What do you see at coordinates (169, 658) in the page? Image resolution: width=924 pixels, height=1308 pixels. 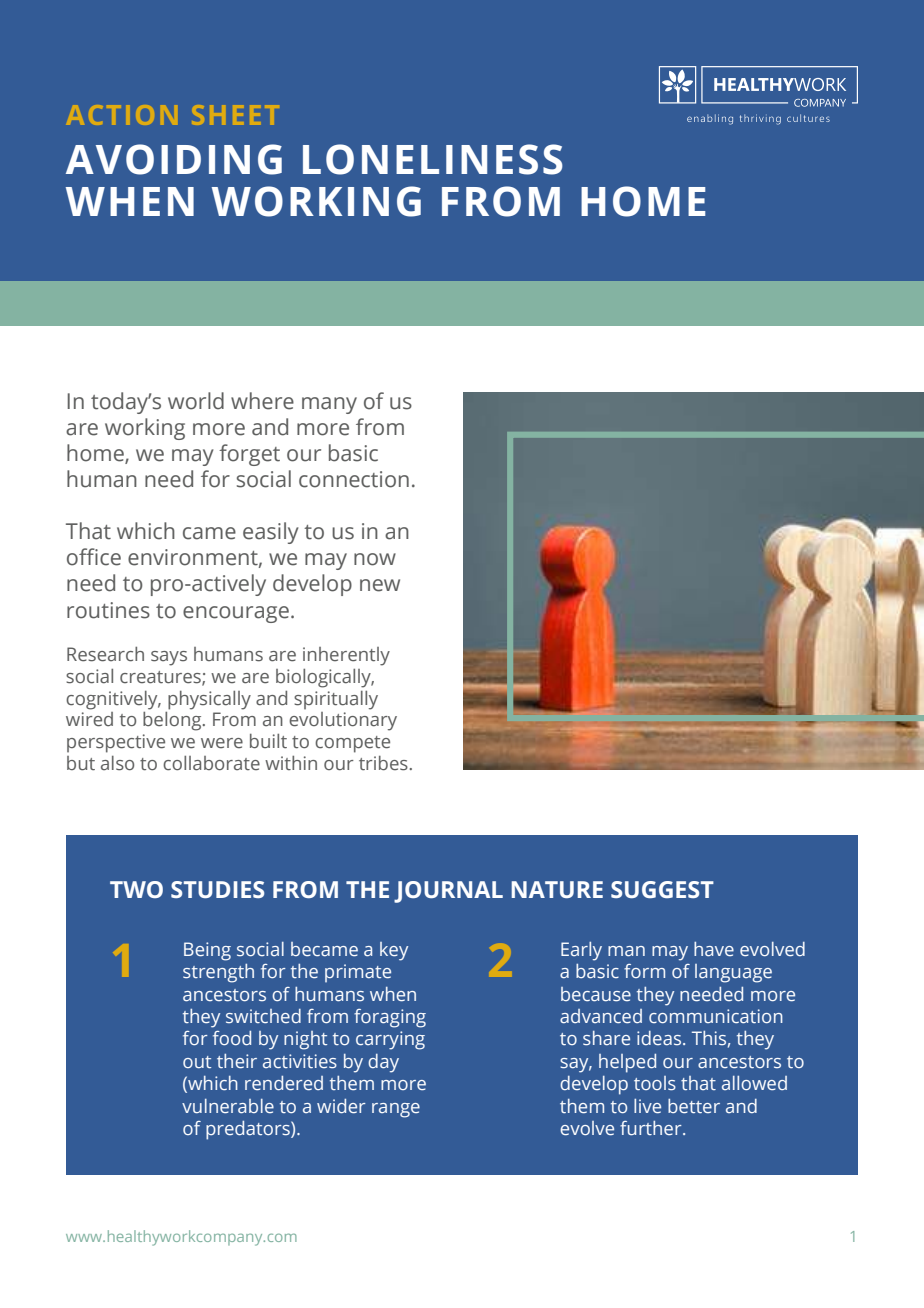 I see `says` at bounding box center [169, 658].
